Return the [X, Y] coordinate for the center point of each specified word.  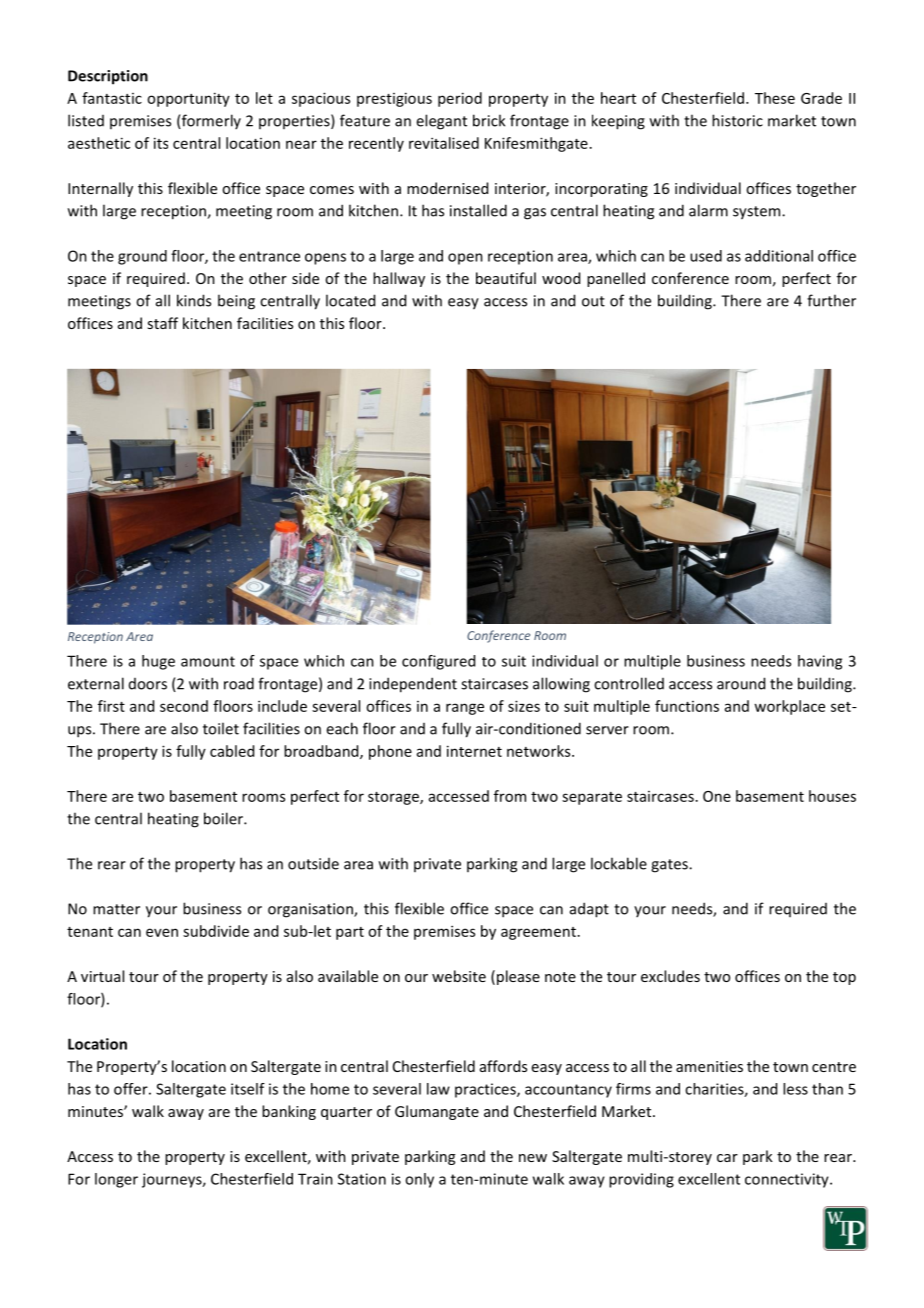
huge [158, 662]
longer [116, 1180]
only [419, 1180]
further [831, 300]
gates [670, 866]
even [162, 932]
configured [438, 662]
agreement [538, 933]
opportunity [188, 99]
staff [162, 323]
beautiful [506, 278]
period [460, 99]
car [727, 1158]
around [741, 683]
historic [737, 120]
